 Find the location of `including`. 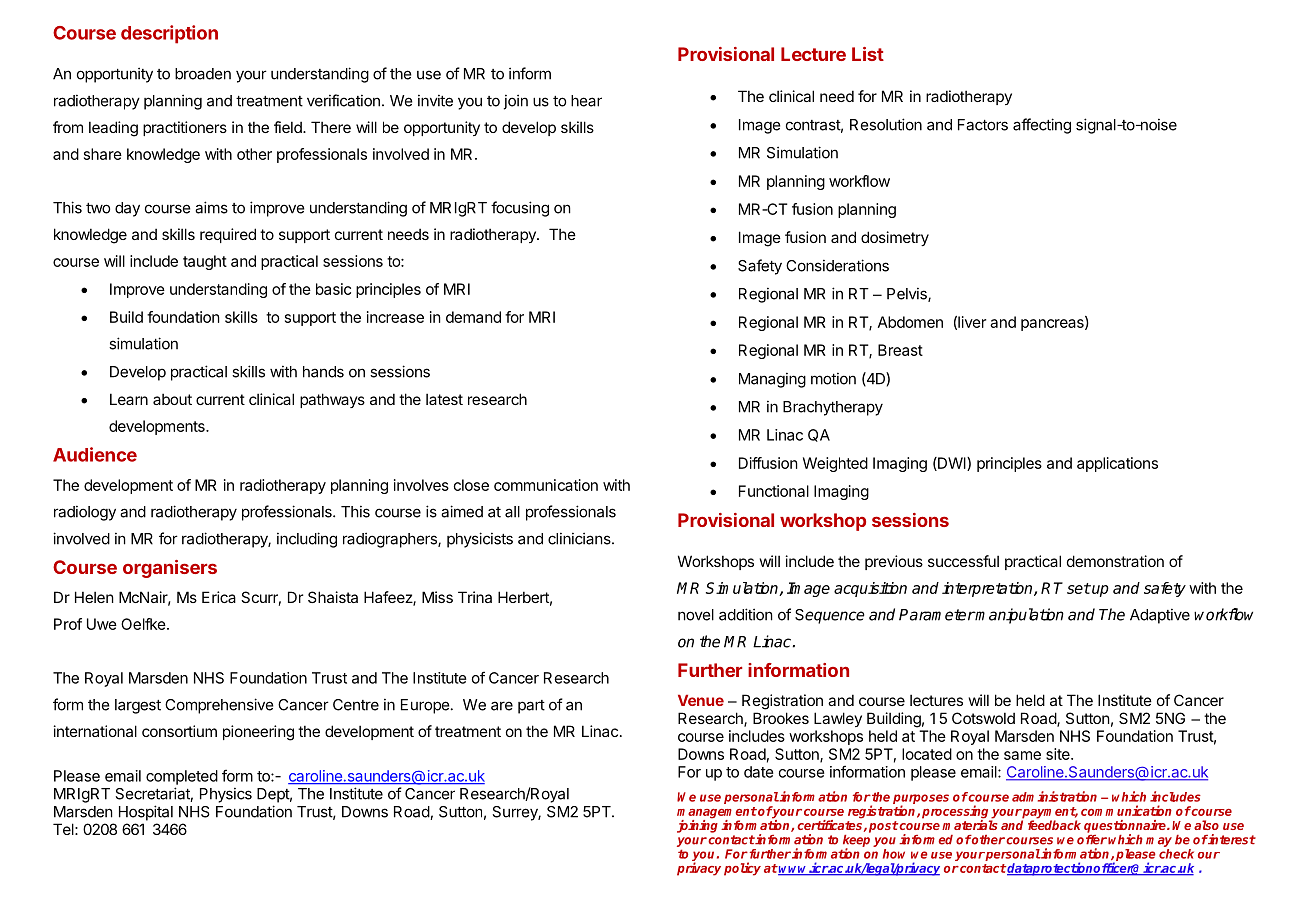

including is located at coordinates (307, 540).
